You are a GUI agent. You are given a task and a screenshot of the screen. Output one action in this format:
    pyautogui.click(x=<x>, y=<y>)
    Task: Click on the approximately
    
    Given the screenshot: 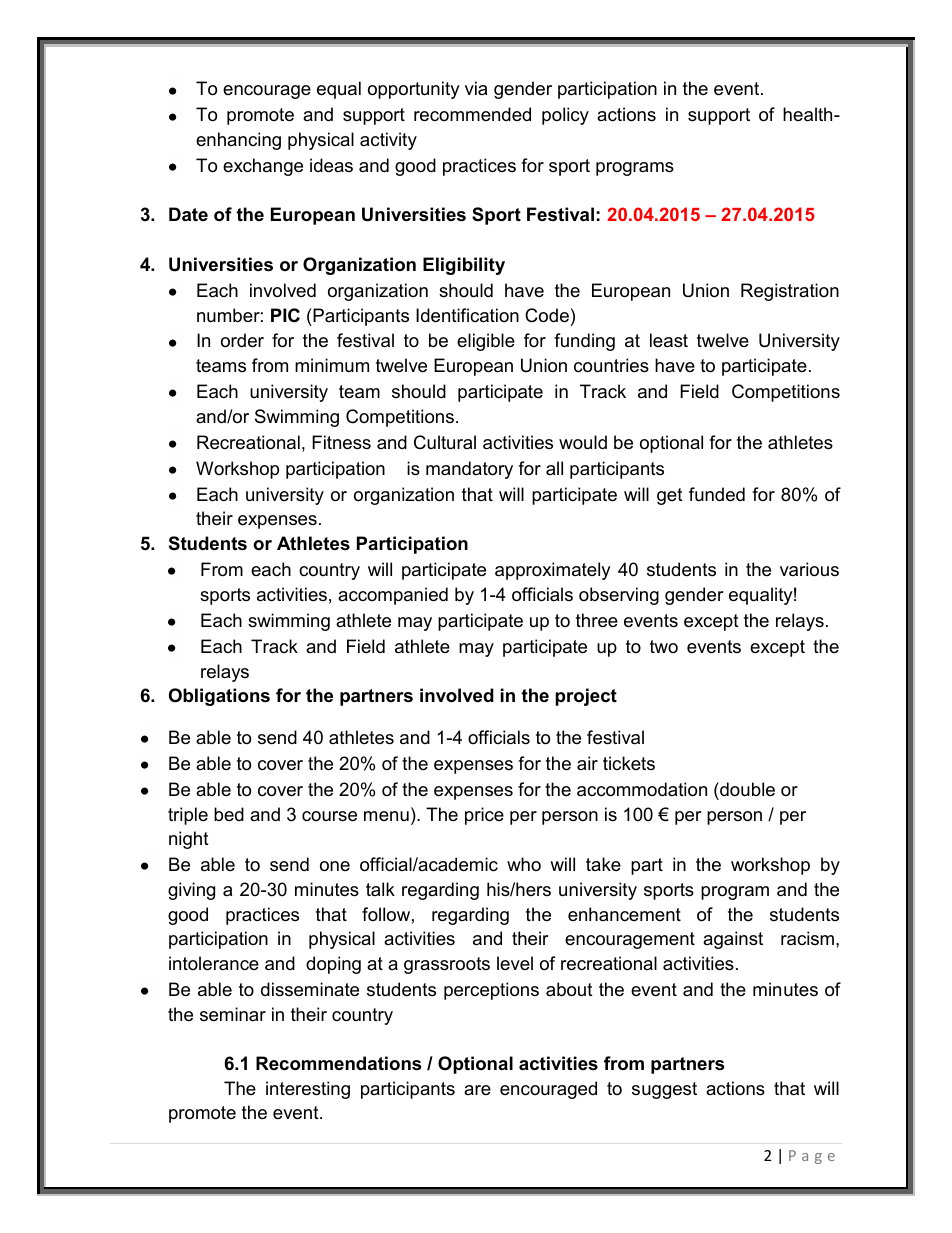 What is the action you would take?
    pyautogui.click(x=553, y=571)
